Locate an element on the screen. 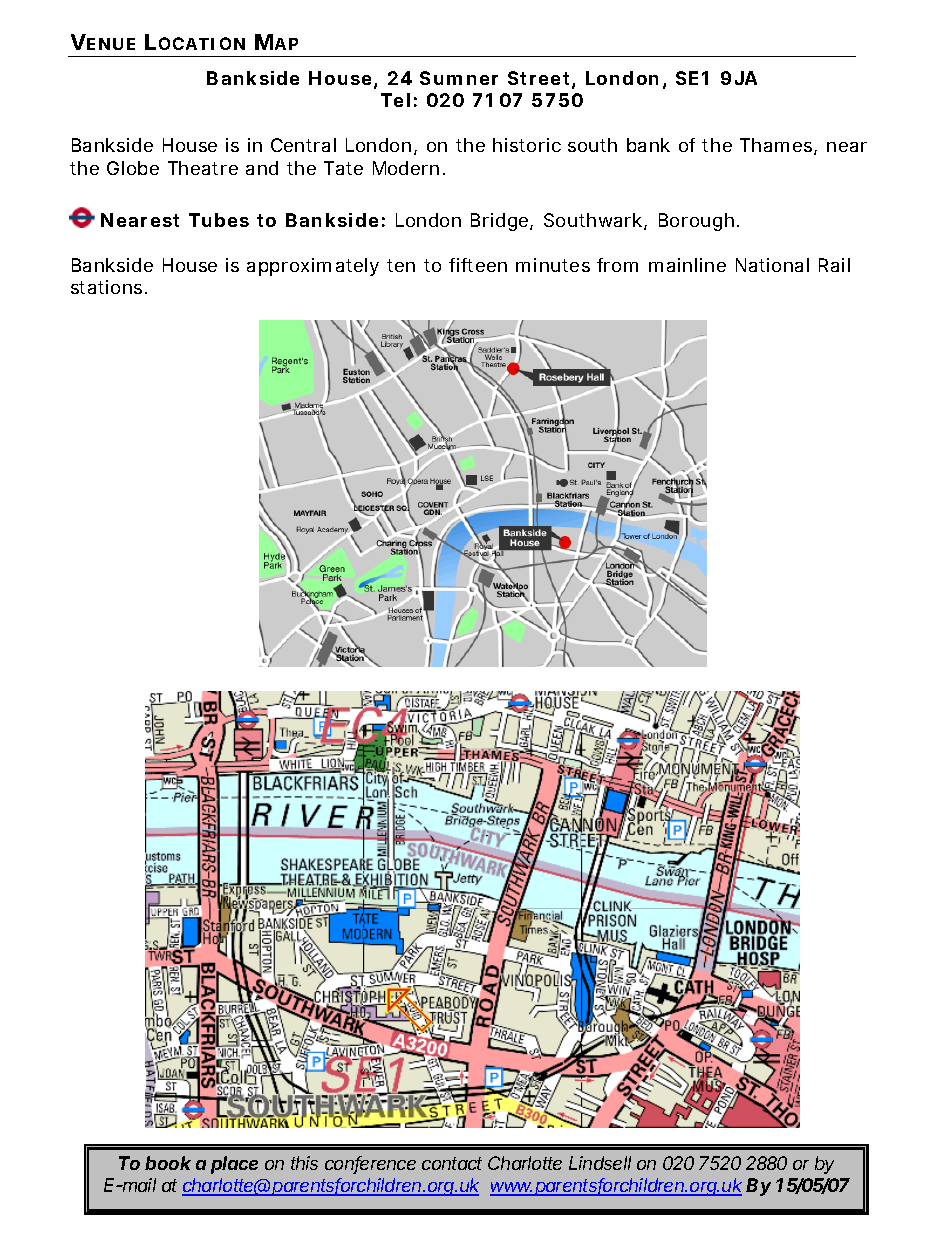 Image resolution: width=952 pixels, height=1233 pixels. National is located at coordinates (772, 265).
